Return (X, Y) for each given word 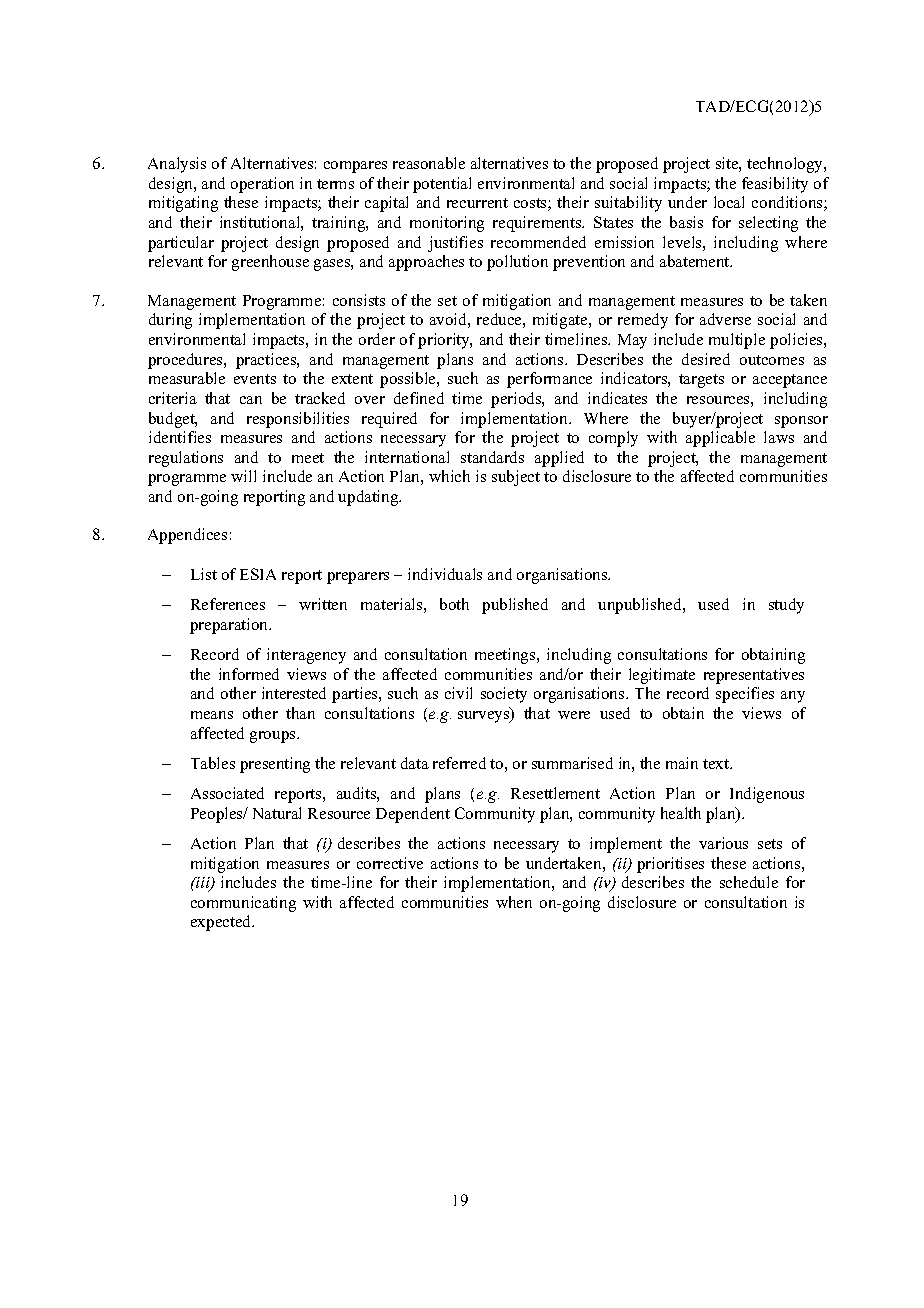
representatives (754, 676)
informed (249, 674)
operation (262, 185)
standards (492, 457)
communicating (243, 904)
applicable (720, 439)
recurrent (477, 203)
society (504, 695)
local (729, 202)
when (514, 902)
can (251, 400)
